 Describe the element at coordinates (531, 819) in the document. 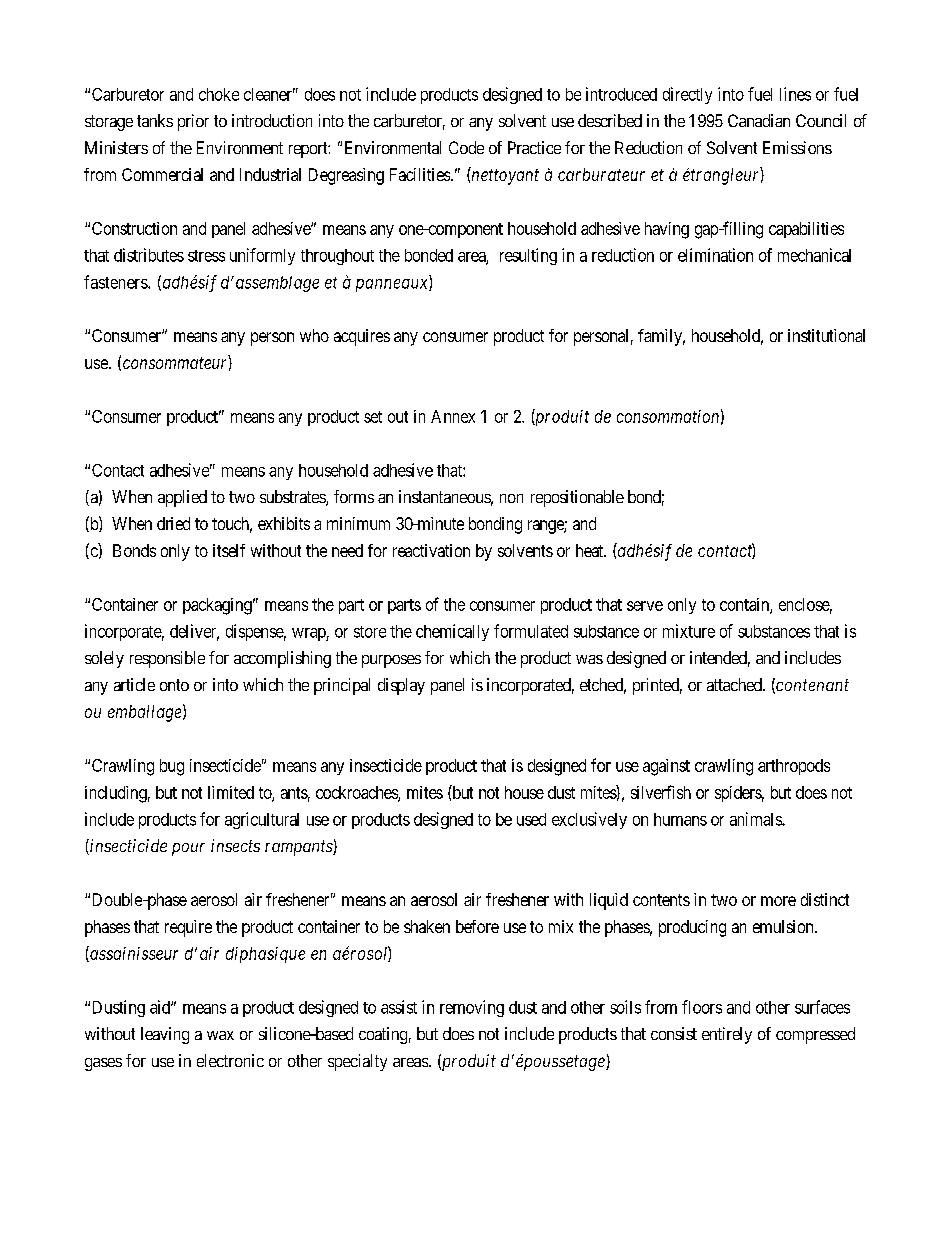

I see `used` at that location.
